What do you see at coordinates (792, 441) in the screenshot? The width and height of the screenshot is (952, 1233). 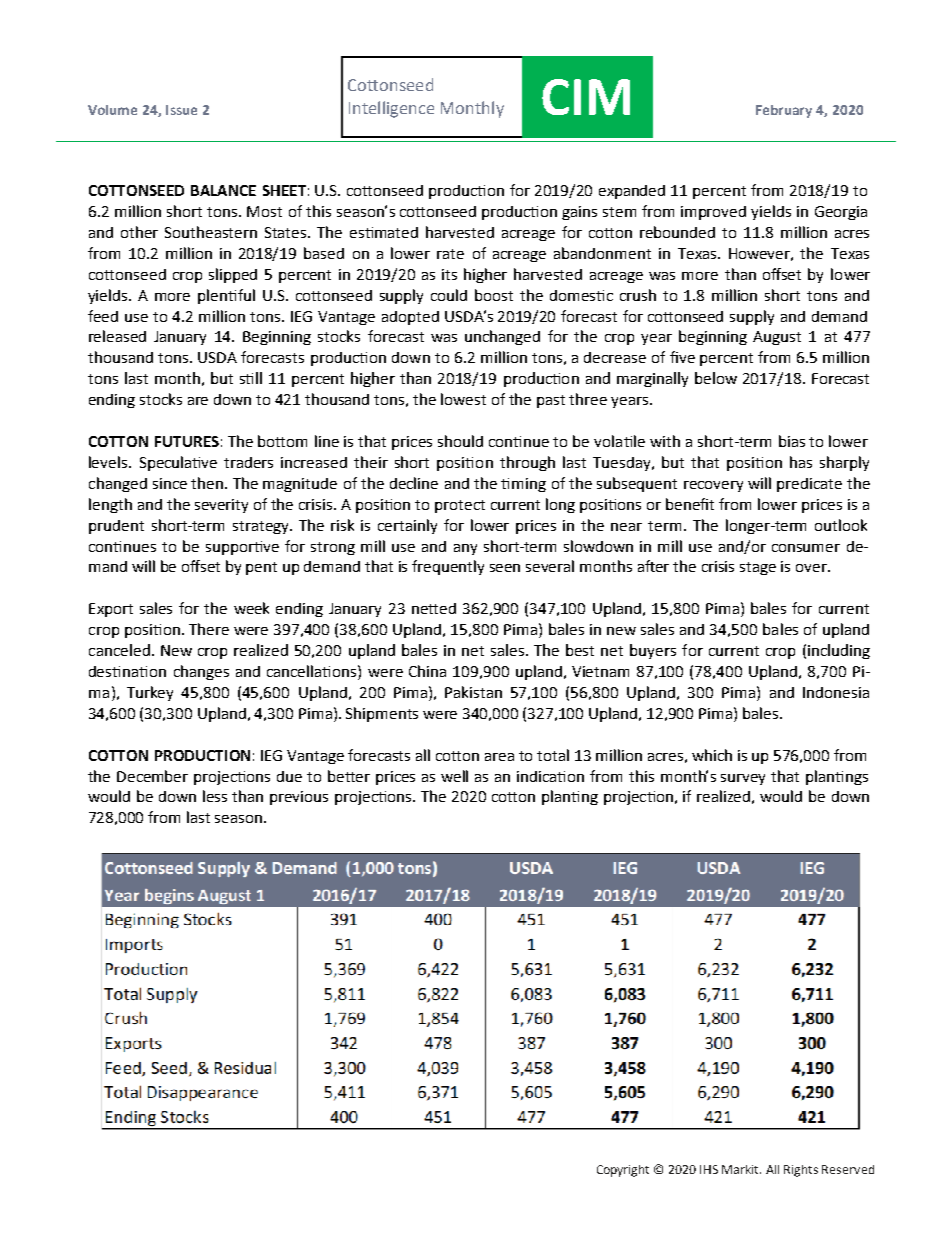 I see `bias` at bounding box center [792, 441].
